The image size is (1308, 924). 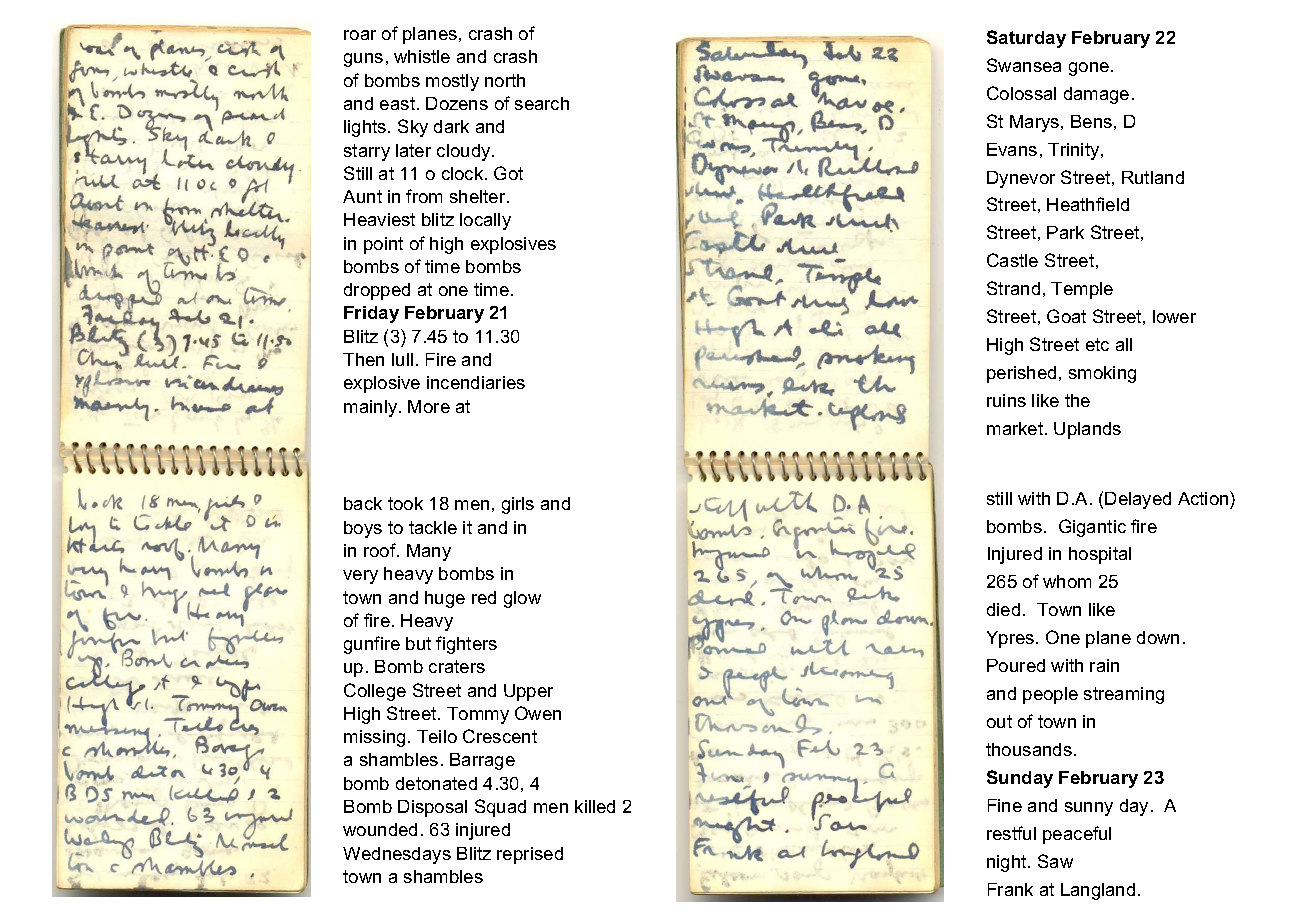 I want to click on died, so click(x=1003, y=609).
